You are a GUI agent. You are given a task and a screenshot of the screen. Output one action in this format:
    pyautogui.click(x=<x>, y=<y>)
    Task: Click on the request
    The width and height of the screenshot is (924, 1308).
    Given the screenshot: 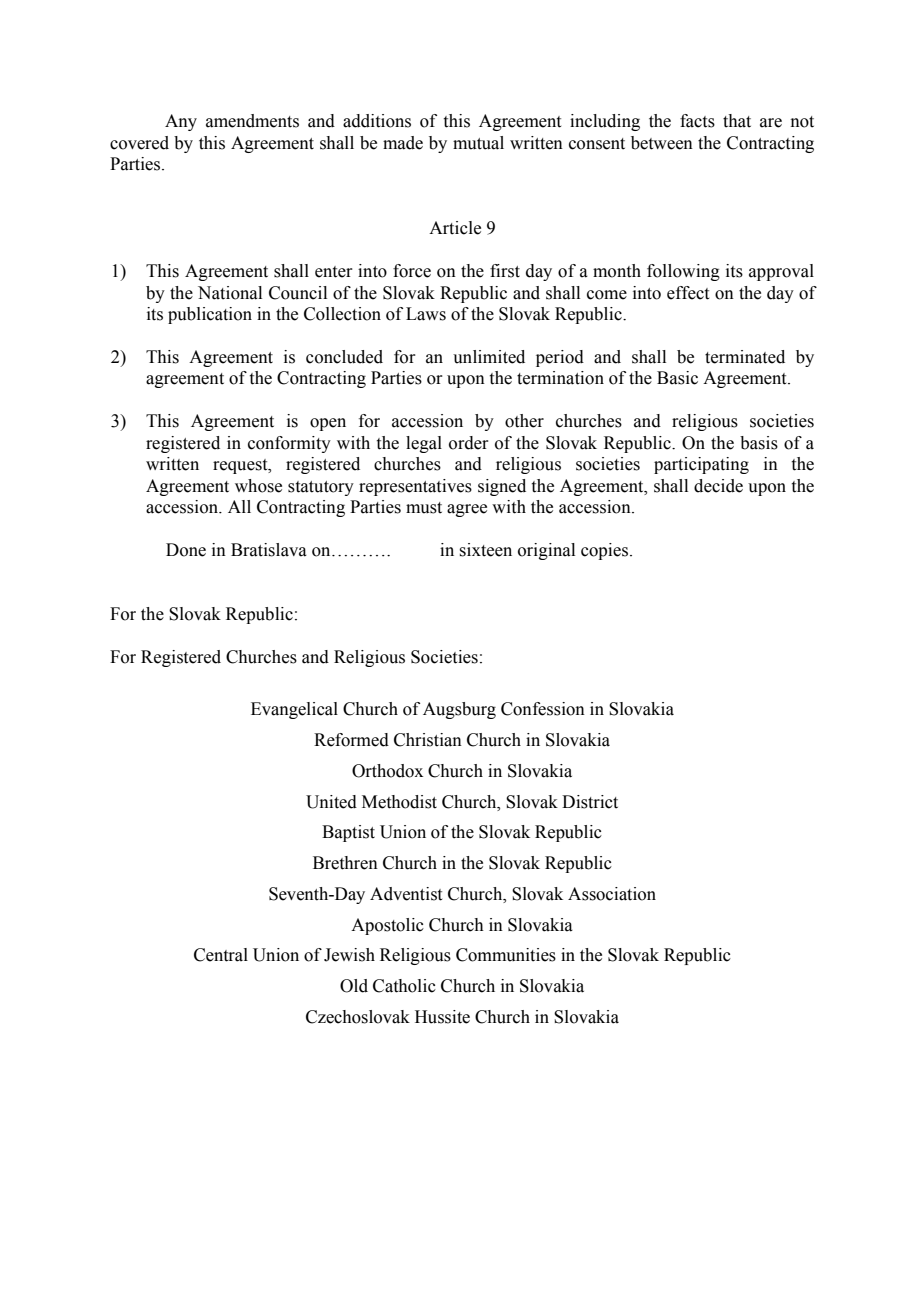 What is the action you would take?
    pyautogui.click(x=241, y=466)
